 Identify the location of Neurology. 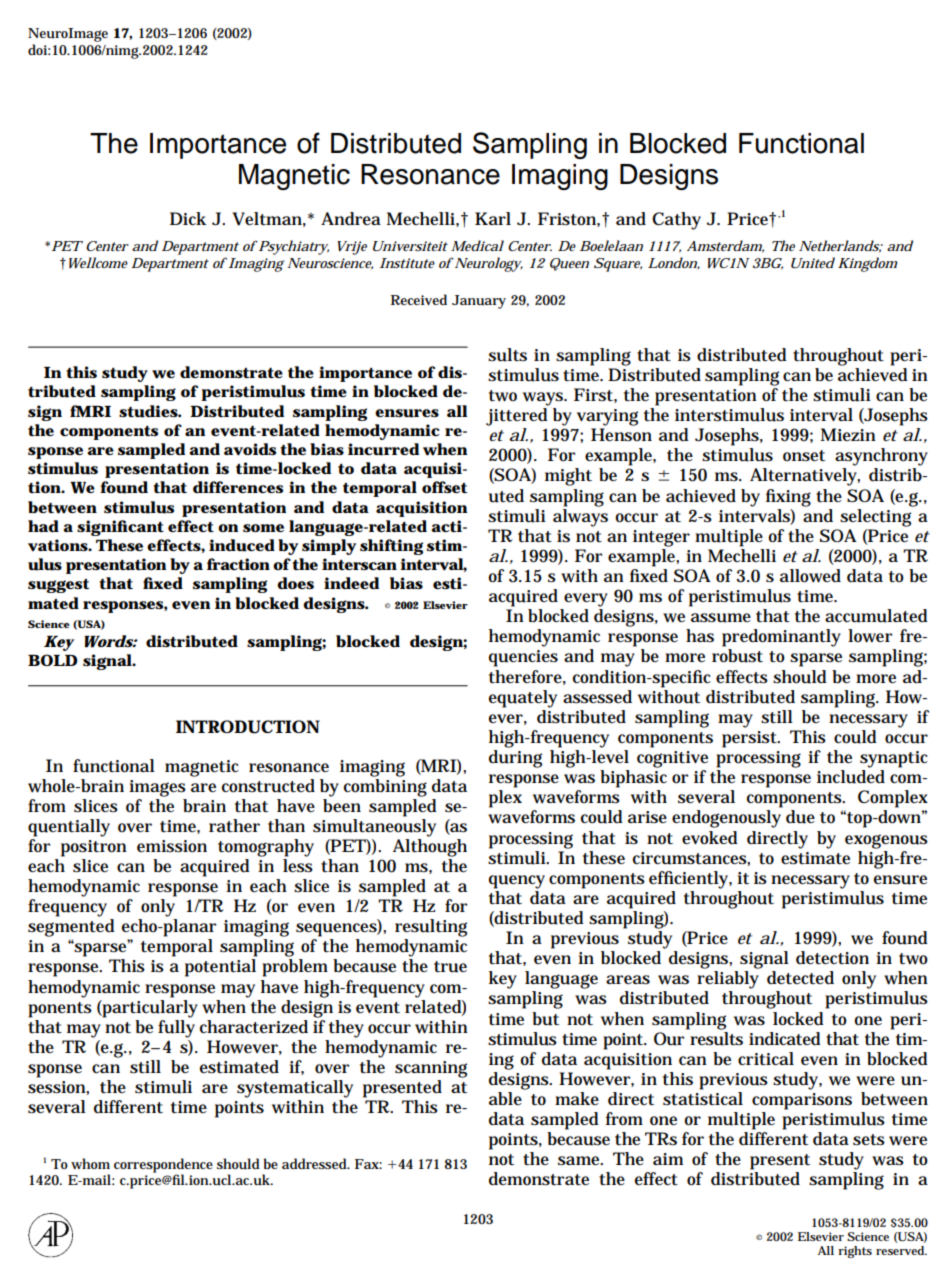
(488, 264).
